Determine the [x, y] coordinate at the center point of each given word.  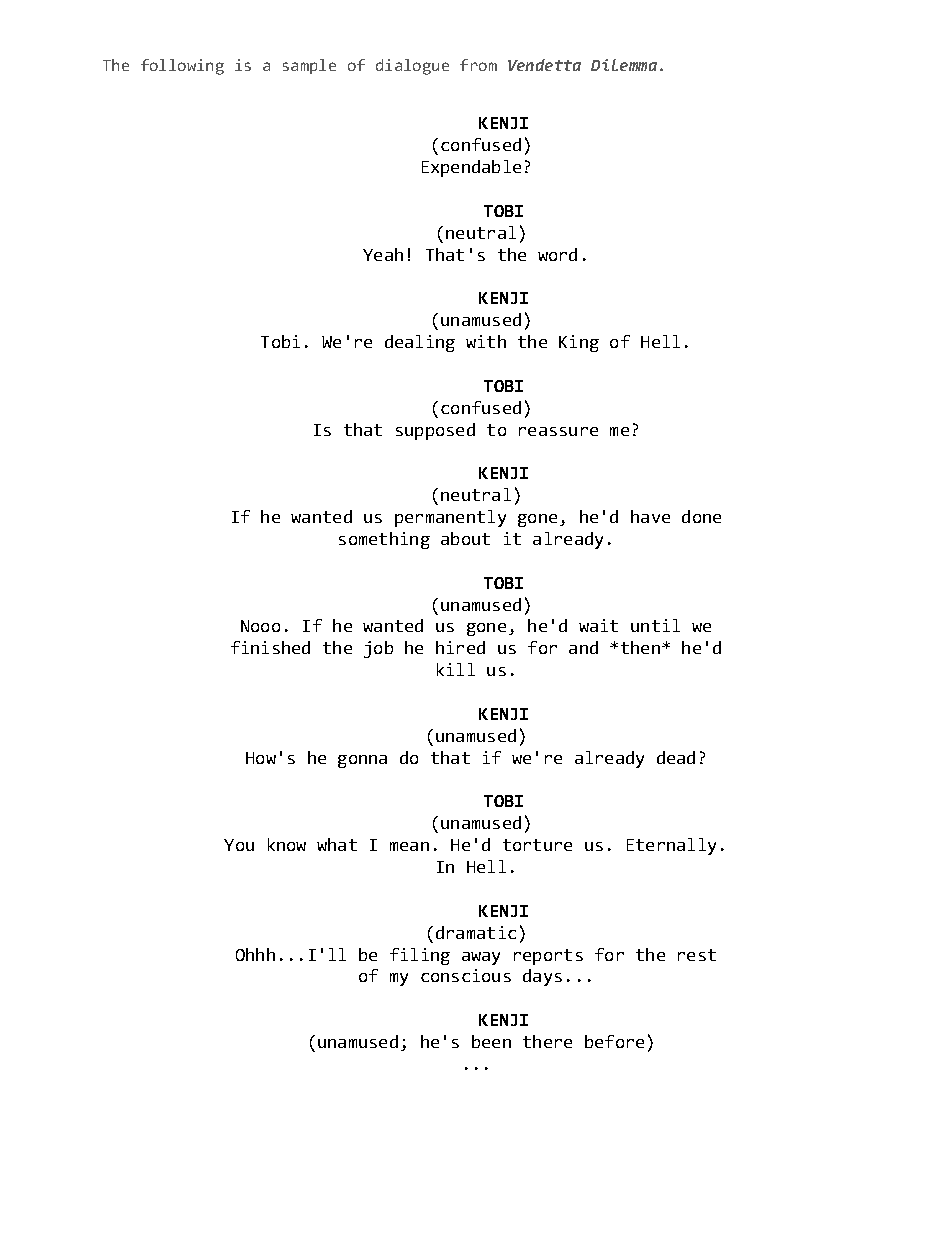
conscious [466, 975]
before [614, 1041]
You [239, 845]
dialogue [412, 67]
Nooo [260, 626]
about [465, 538]
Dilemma [624, 65]
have [650, 516]
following [182, 67]
